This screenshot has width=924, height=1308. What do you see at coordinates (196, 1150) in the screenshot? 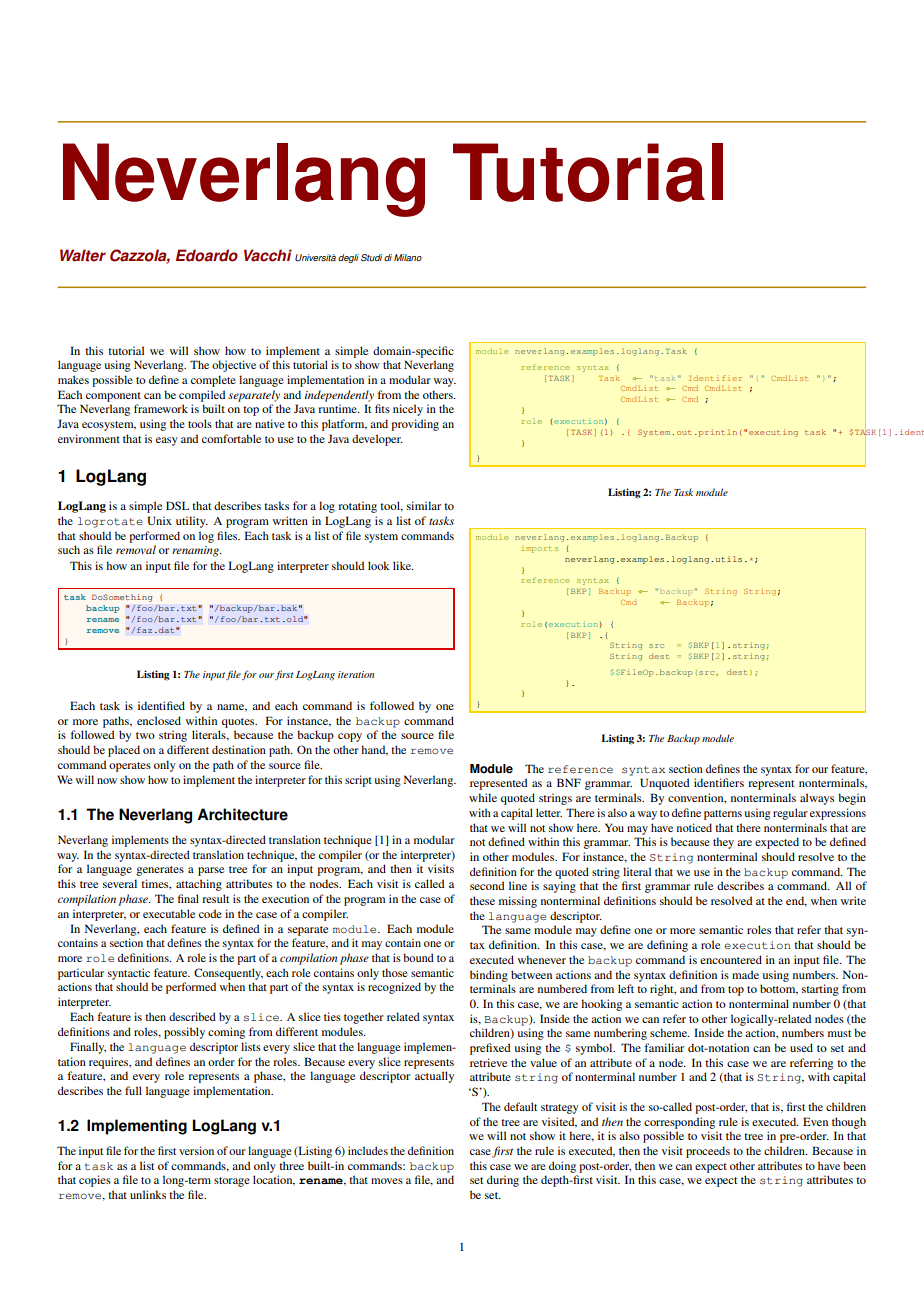
I see `version` at bounding box center [196, 1150].
